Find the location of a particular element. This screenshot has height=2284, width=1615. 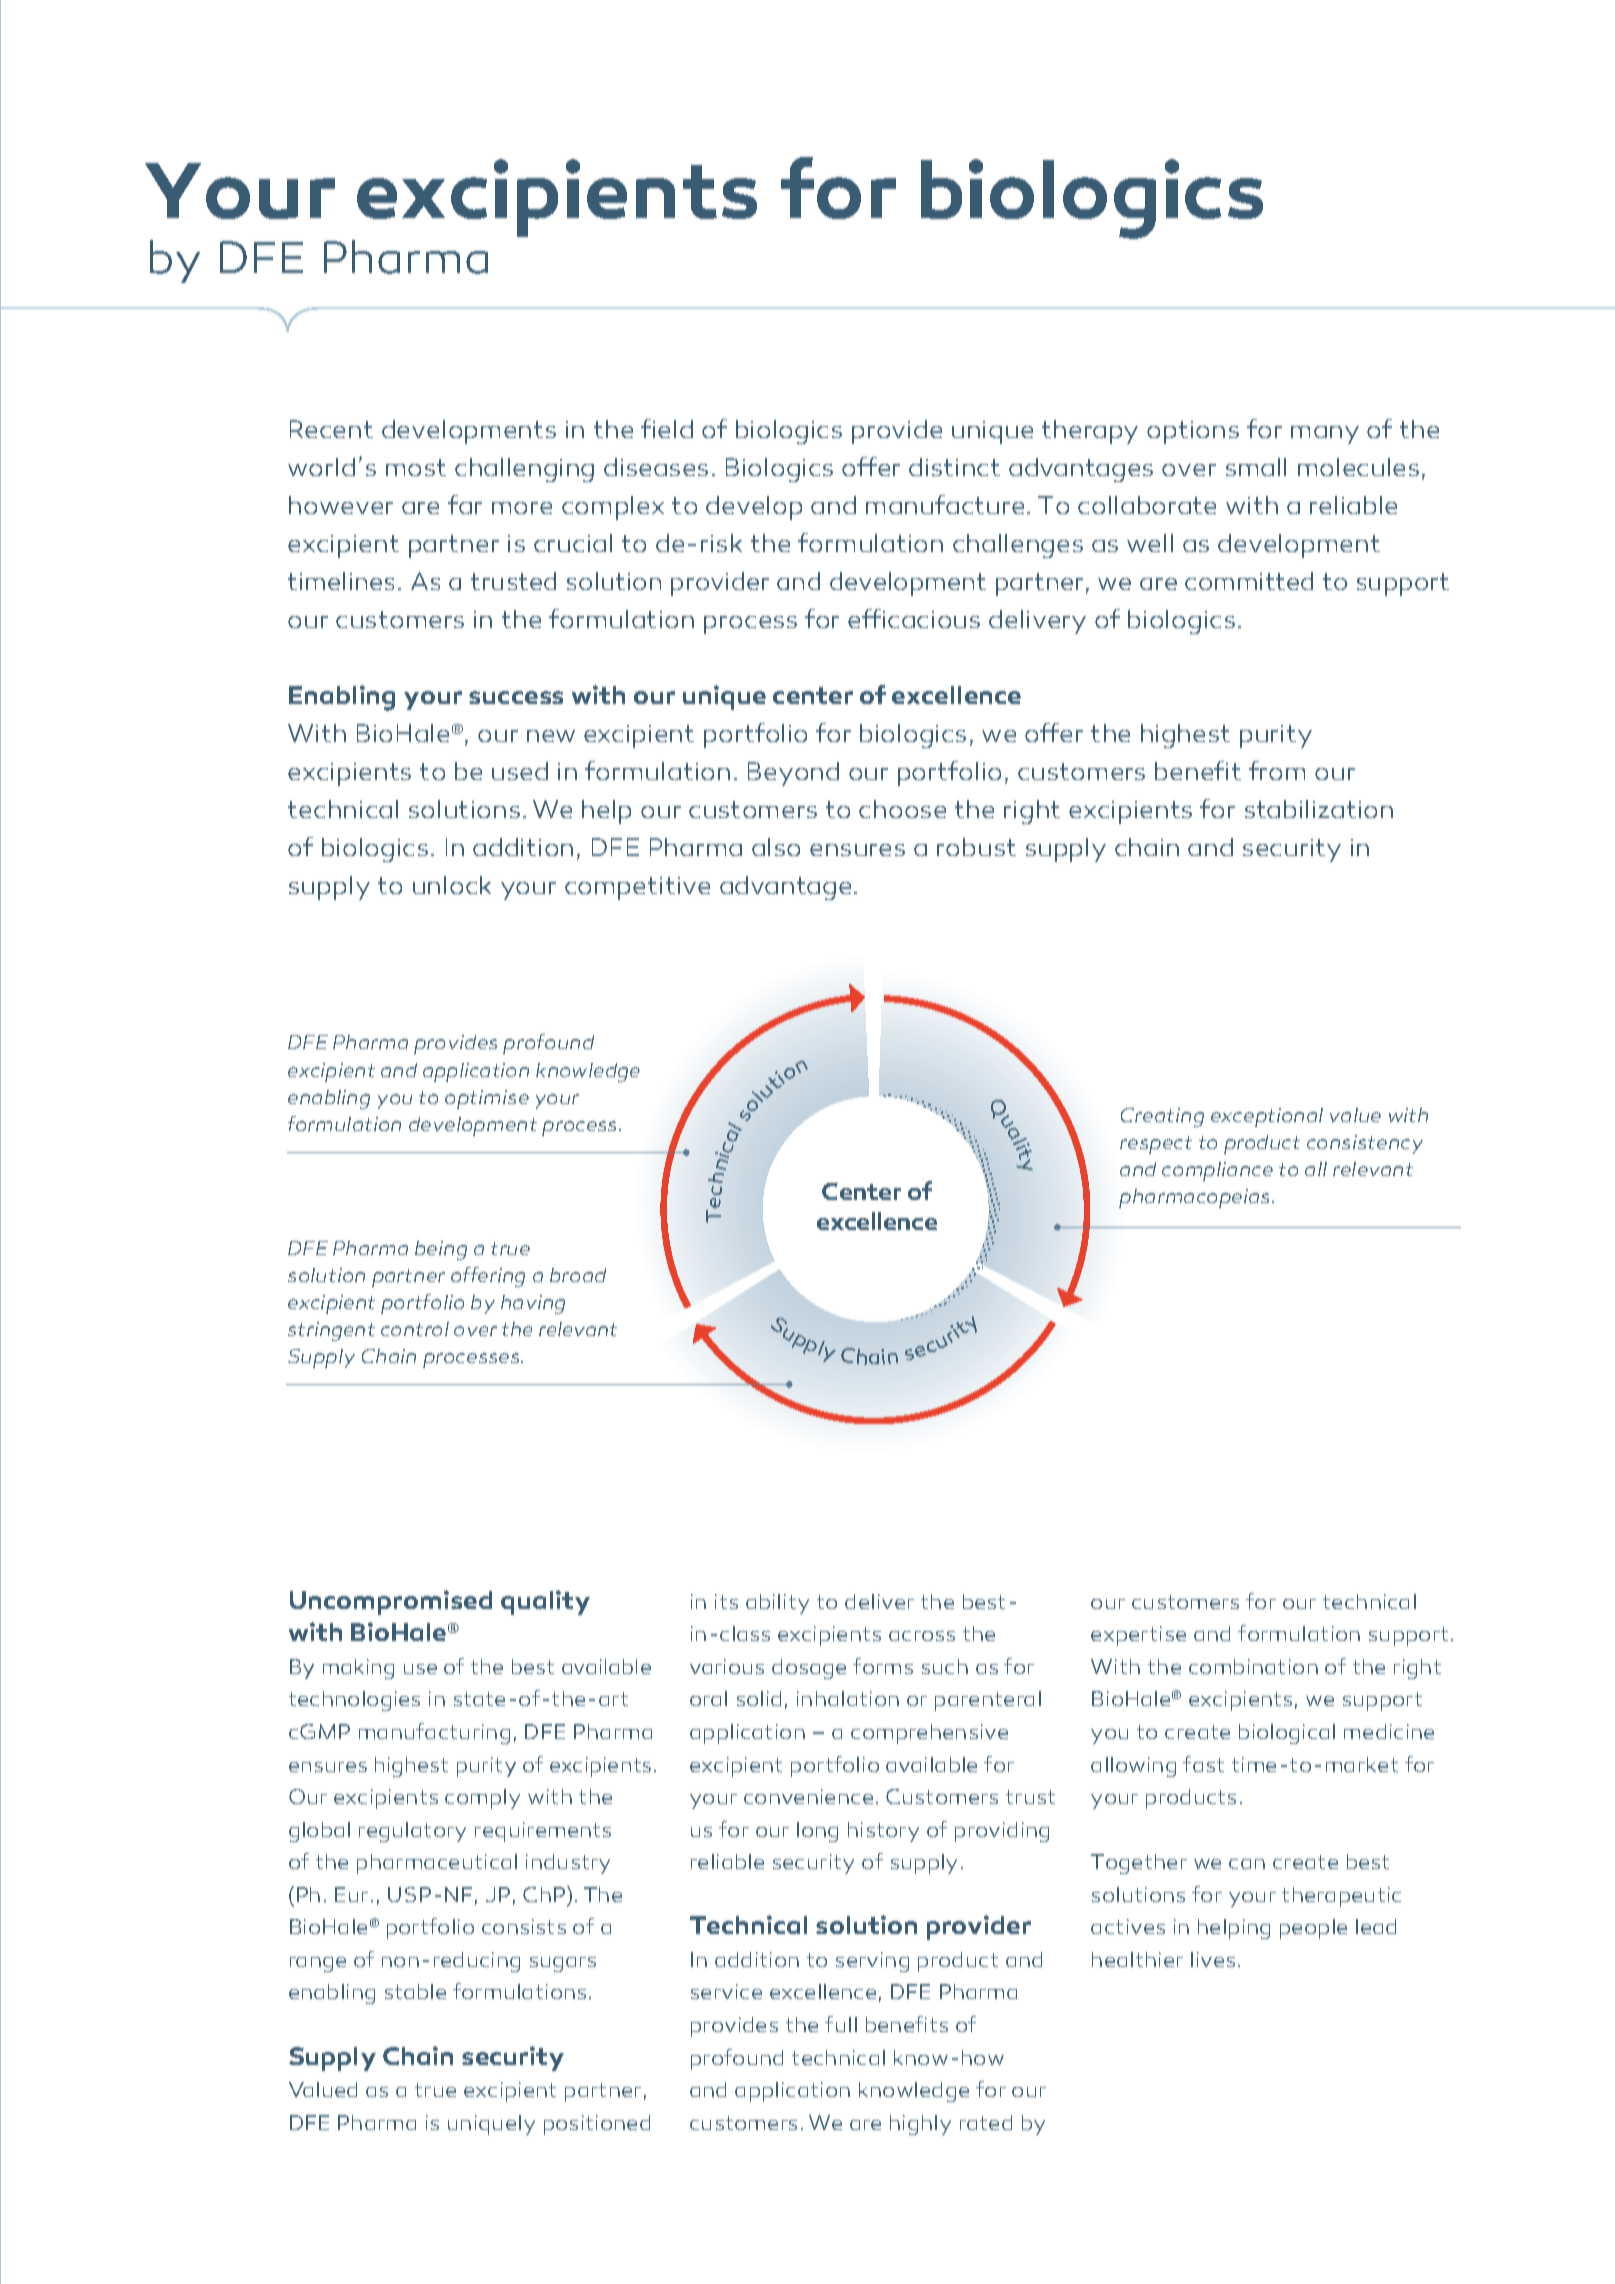

choose is located at coordinates (902, 809).
